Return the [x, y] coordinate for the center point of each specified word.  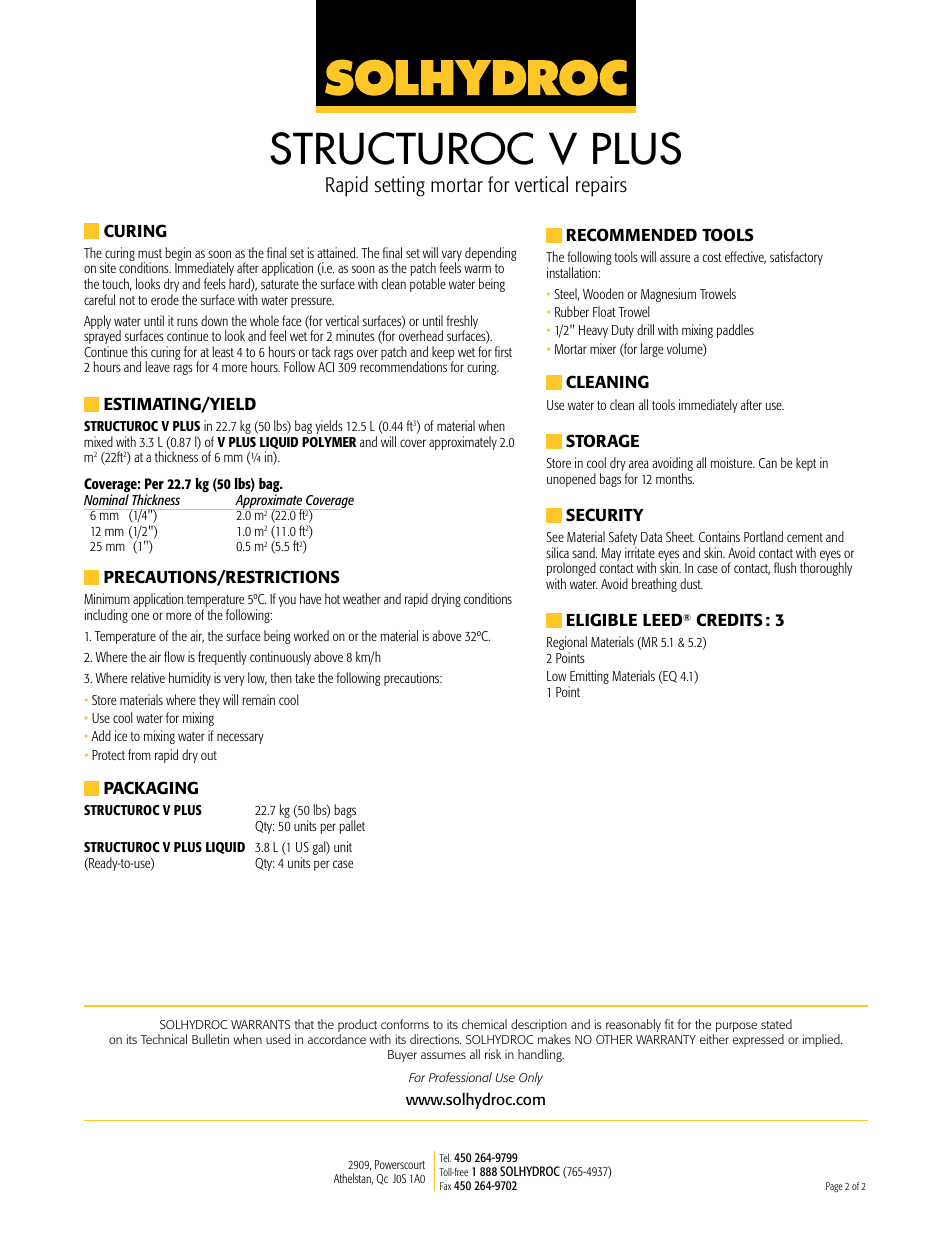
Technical [164, 1039]
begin [178, 255]
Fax [445, 1186]
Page [834, 1187]
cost [712, 257]
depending [490, 254]
